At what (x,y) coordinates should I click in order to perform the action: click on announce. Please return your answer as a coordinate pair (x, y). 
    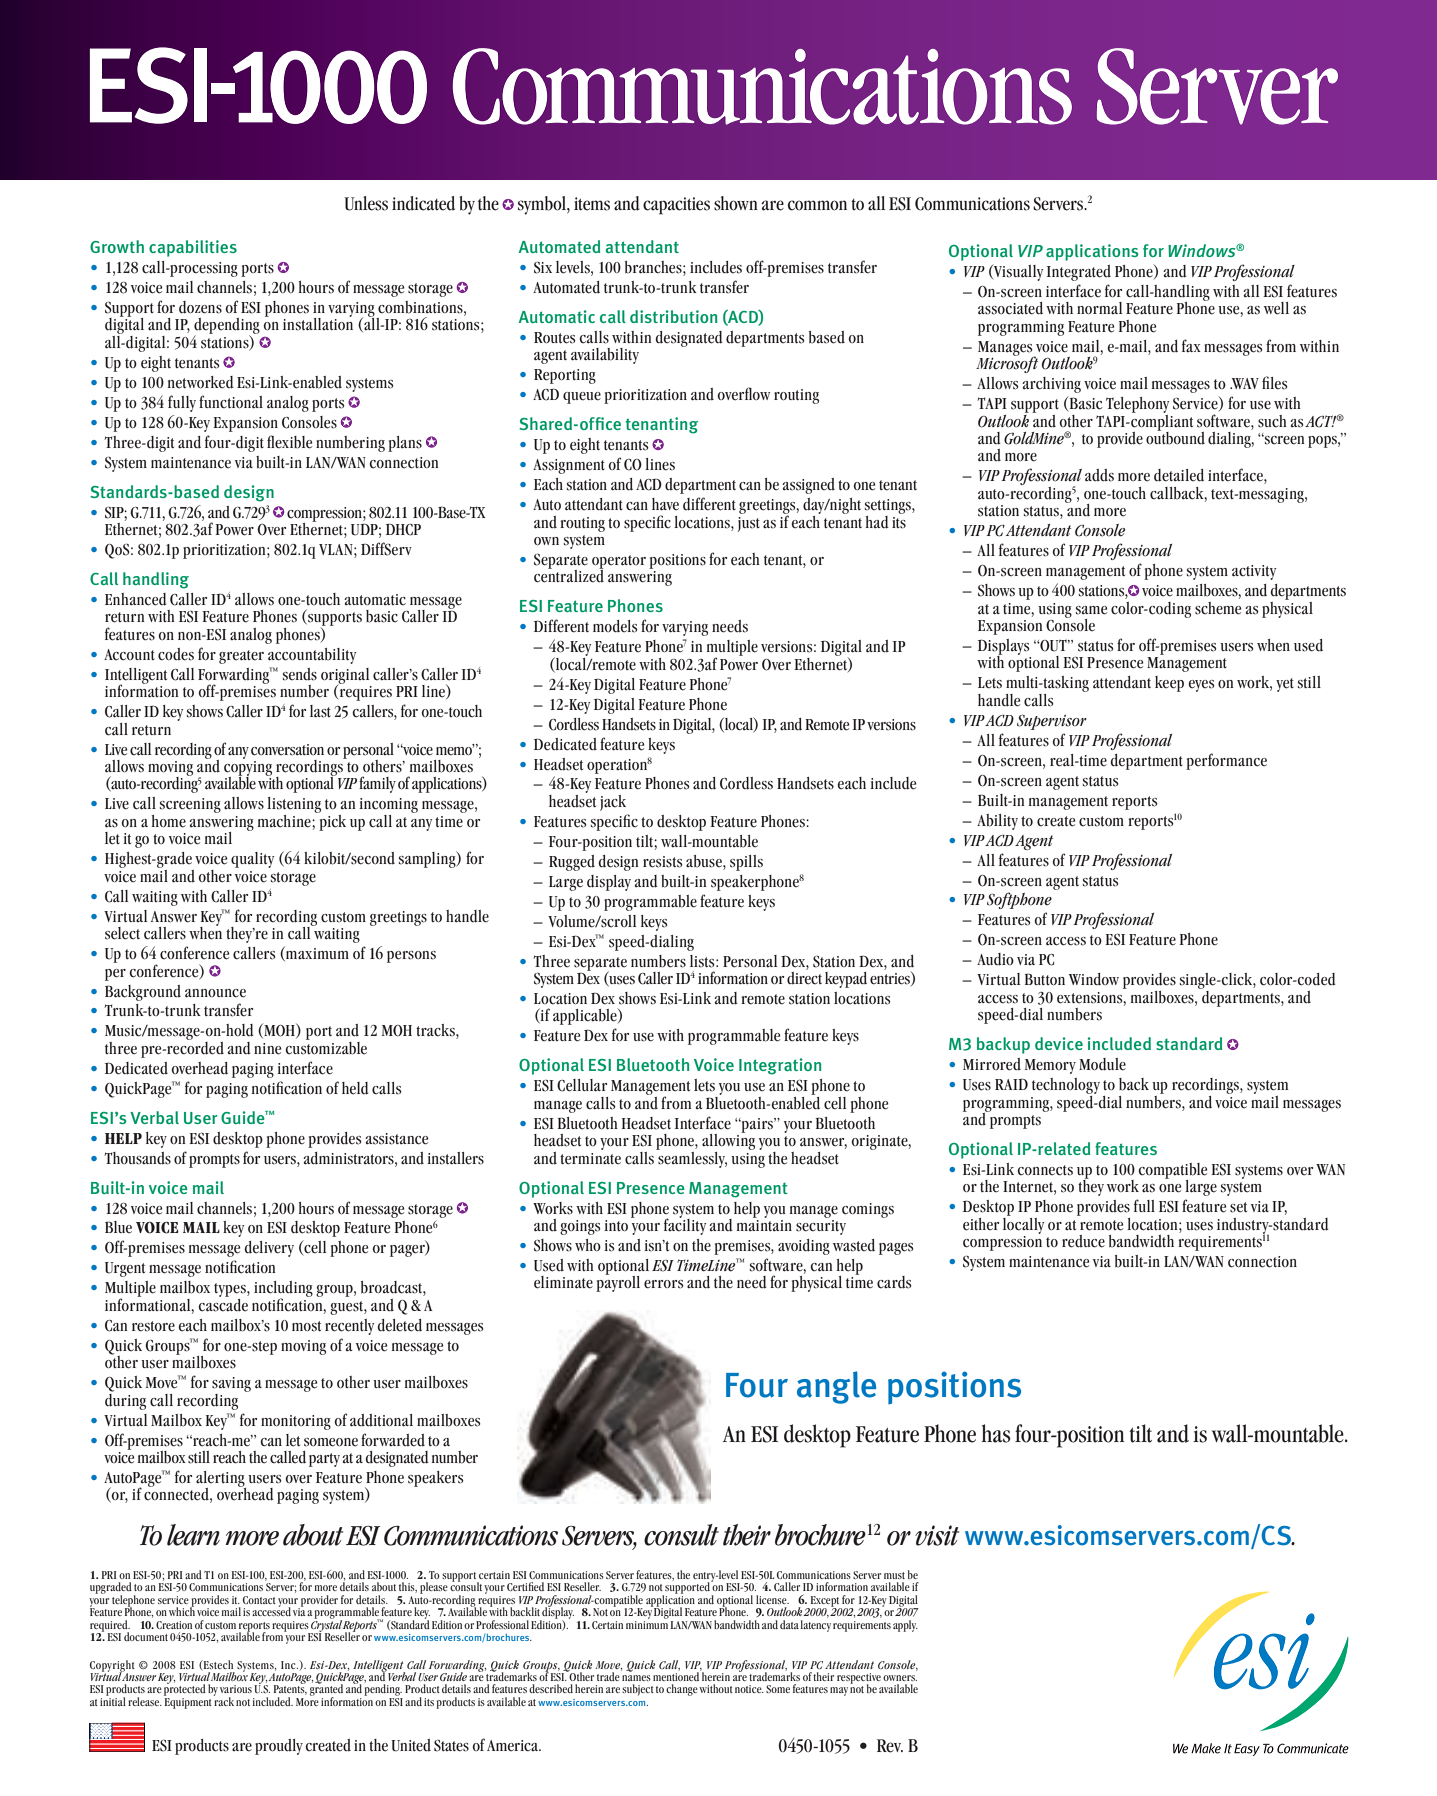
    Looking at the image, I should click on (215, 993).
